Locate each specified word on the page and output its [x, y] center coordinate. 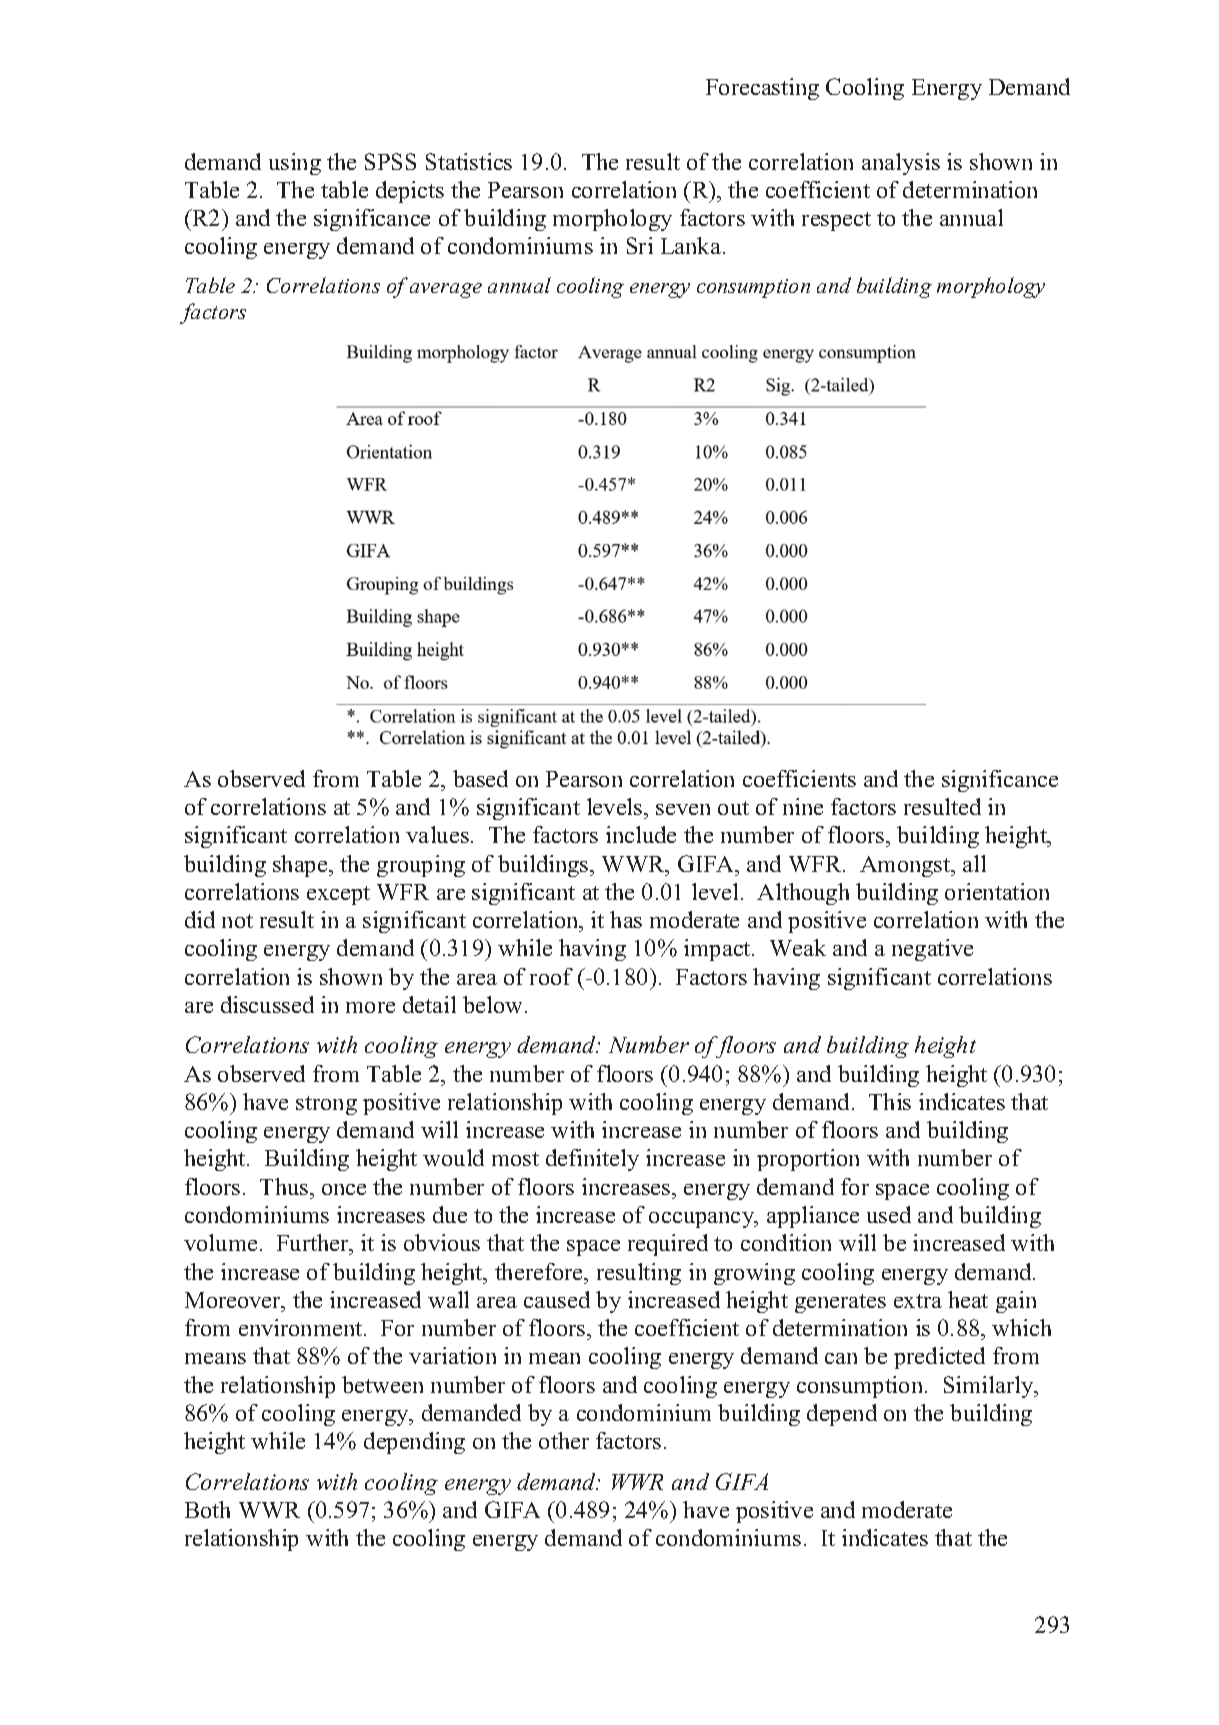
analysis [901, 164]
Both [207, 1509]
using [295, 164]
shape [301, 866]
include [641, 834]
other [564, 1440]
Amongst [906, 866]
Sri [640, 245]
